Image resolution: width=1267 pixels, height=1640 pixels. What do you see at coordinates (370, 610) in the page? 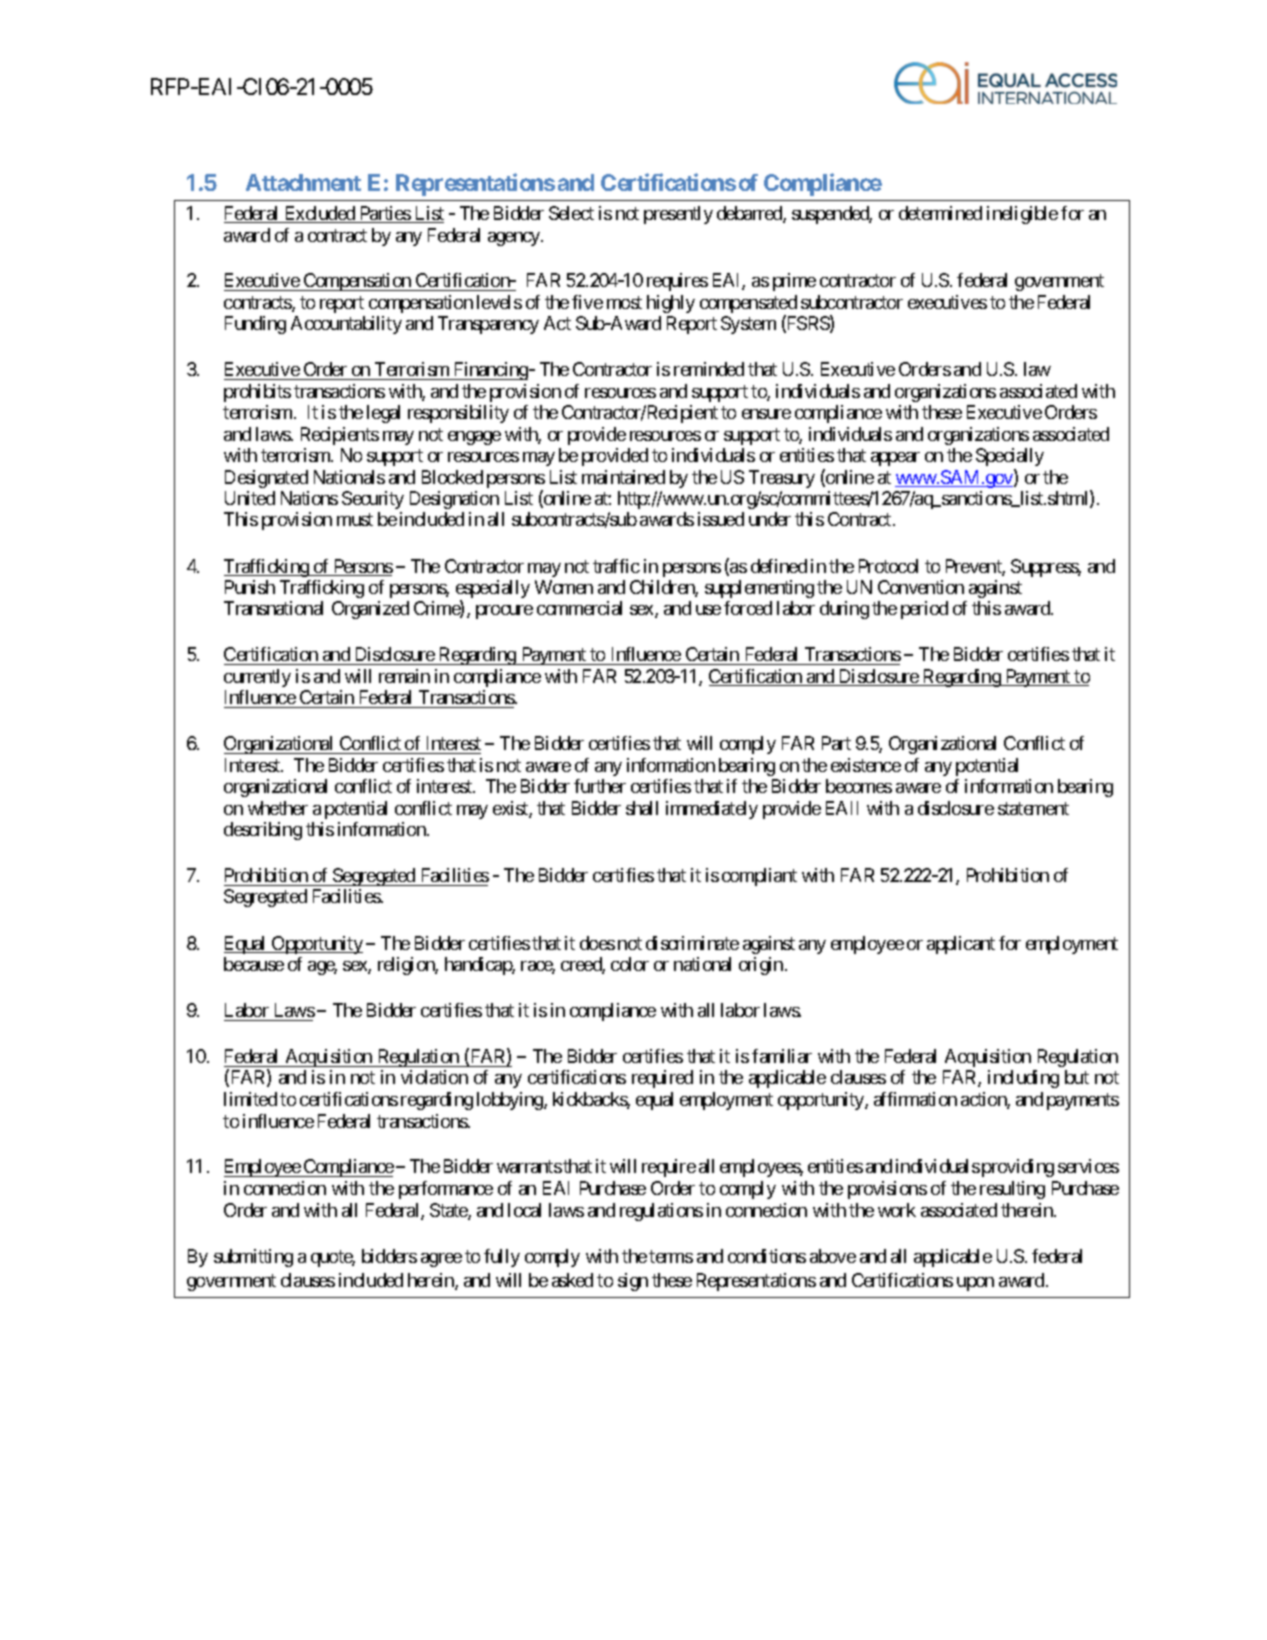
I see `Organized` at bounding box center [370, 610].
